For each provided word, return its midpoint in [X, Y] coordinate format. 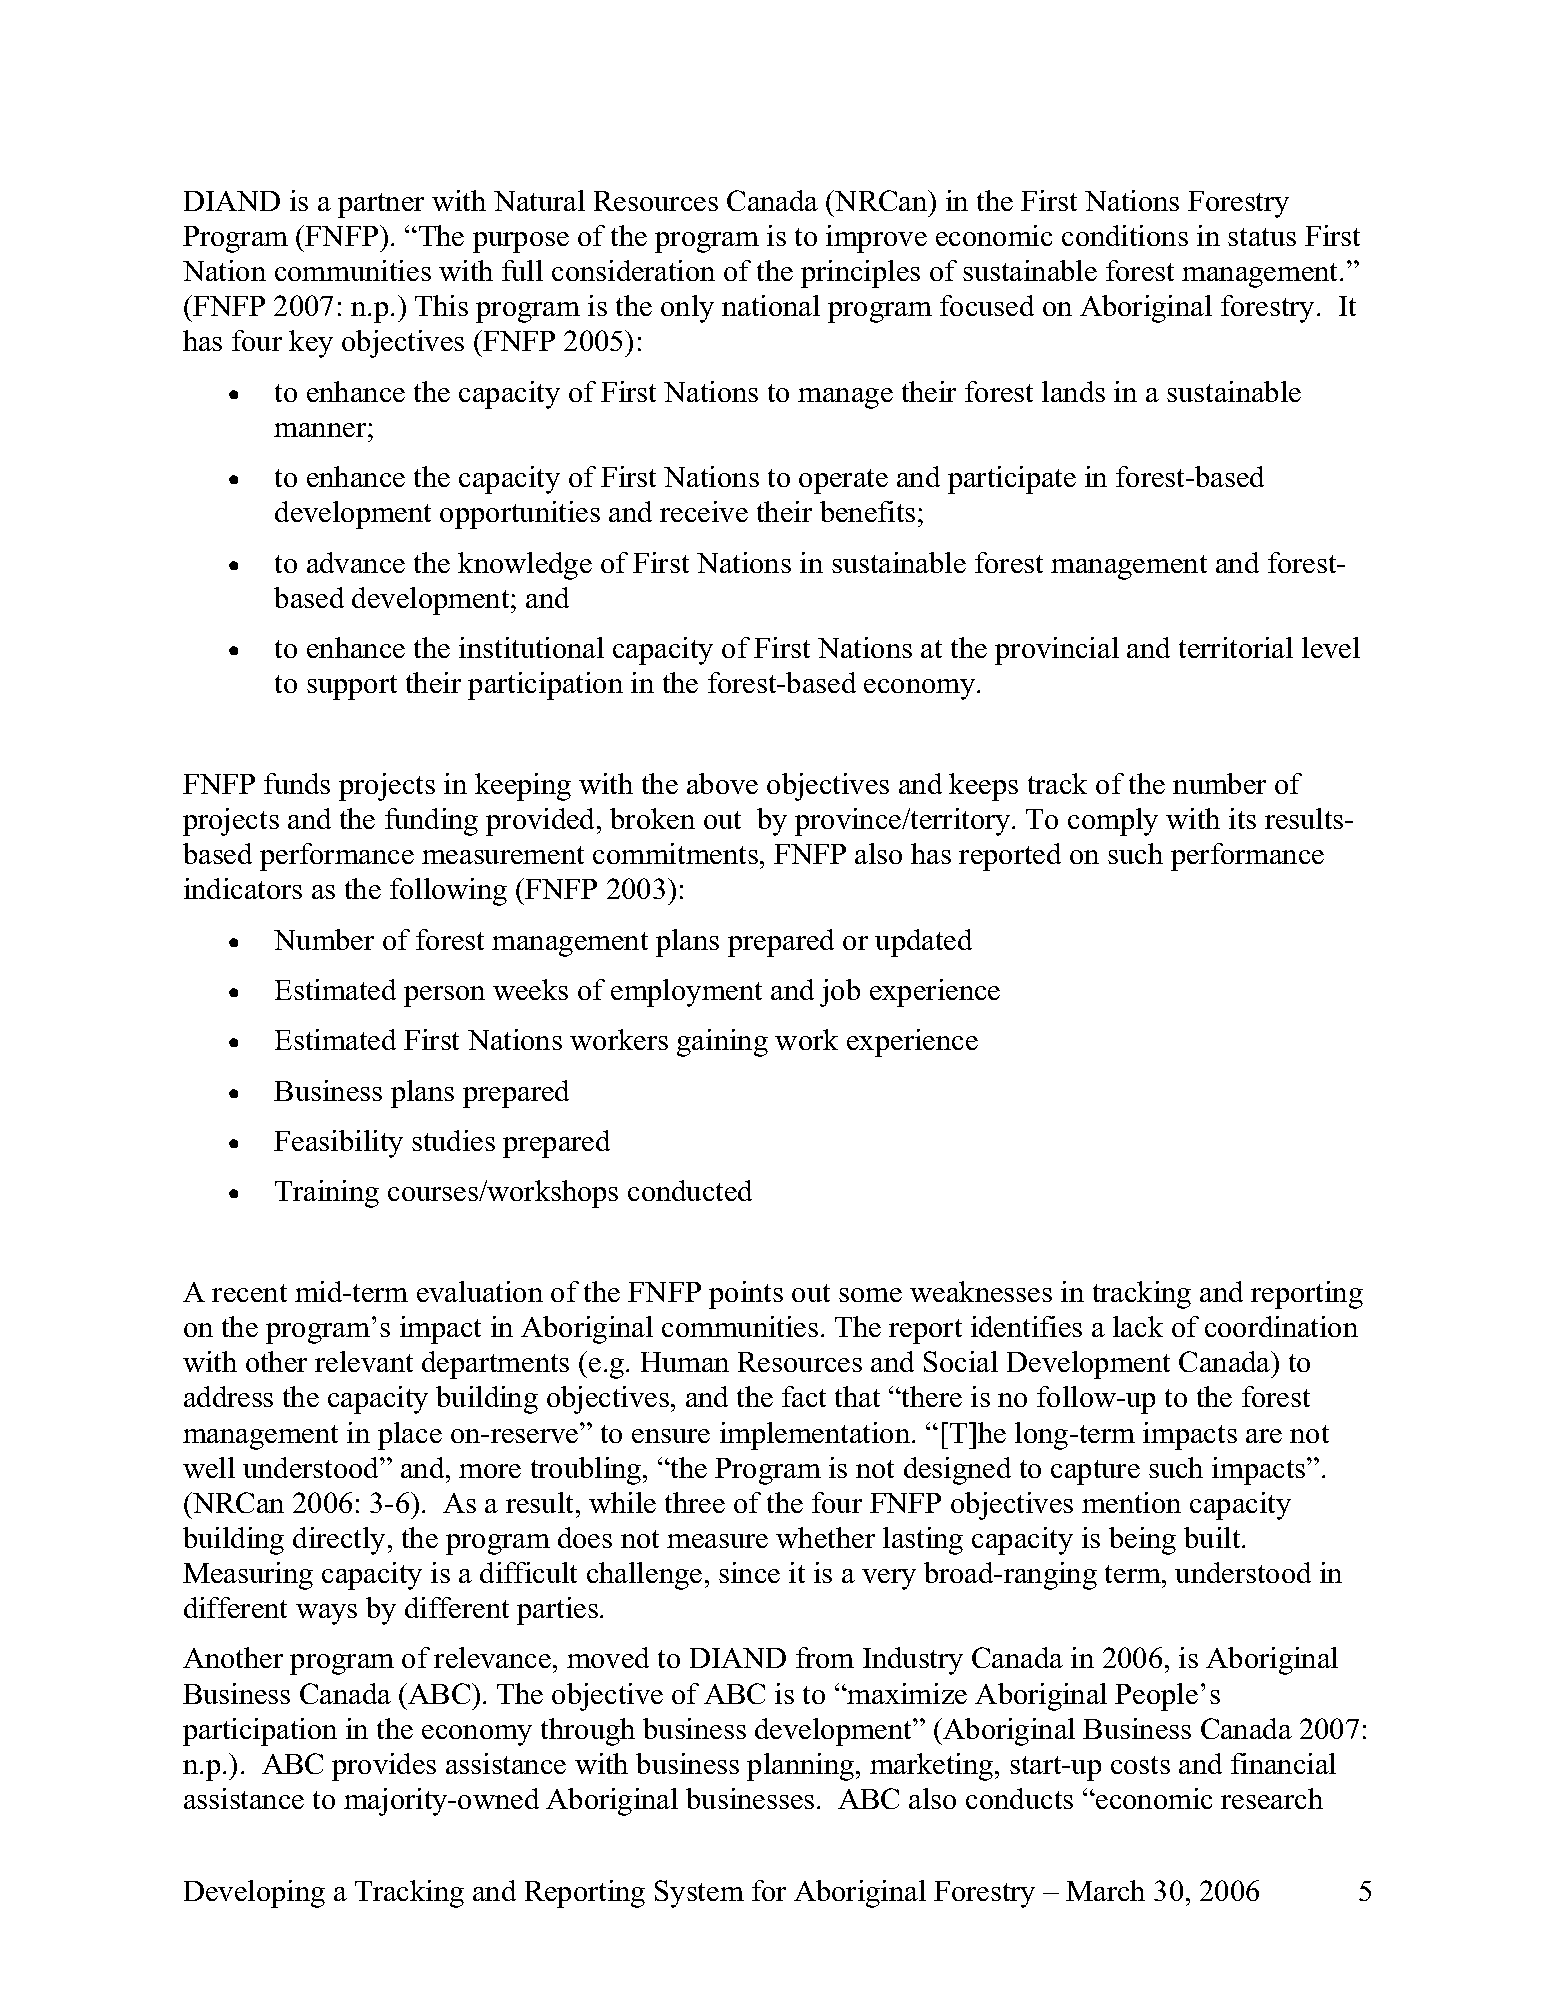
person [444, 996]
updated [923, 943]
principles [860, 274]
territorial [1236, 647]
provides [384, 1767]
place [410, 1436]
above [722, 783]
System [699, 1894]
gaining [722, 1043]
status [1262, 237]
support [352, 687]
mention [1131, 1502]
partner [381, 205]
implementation [816, 1436]
